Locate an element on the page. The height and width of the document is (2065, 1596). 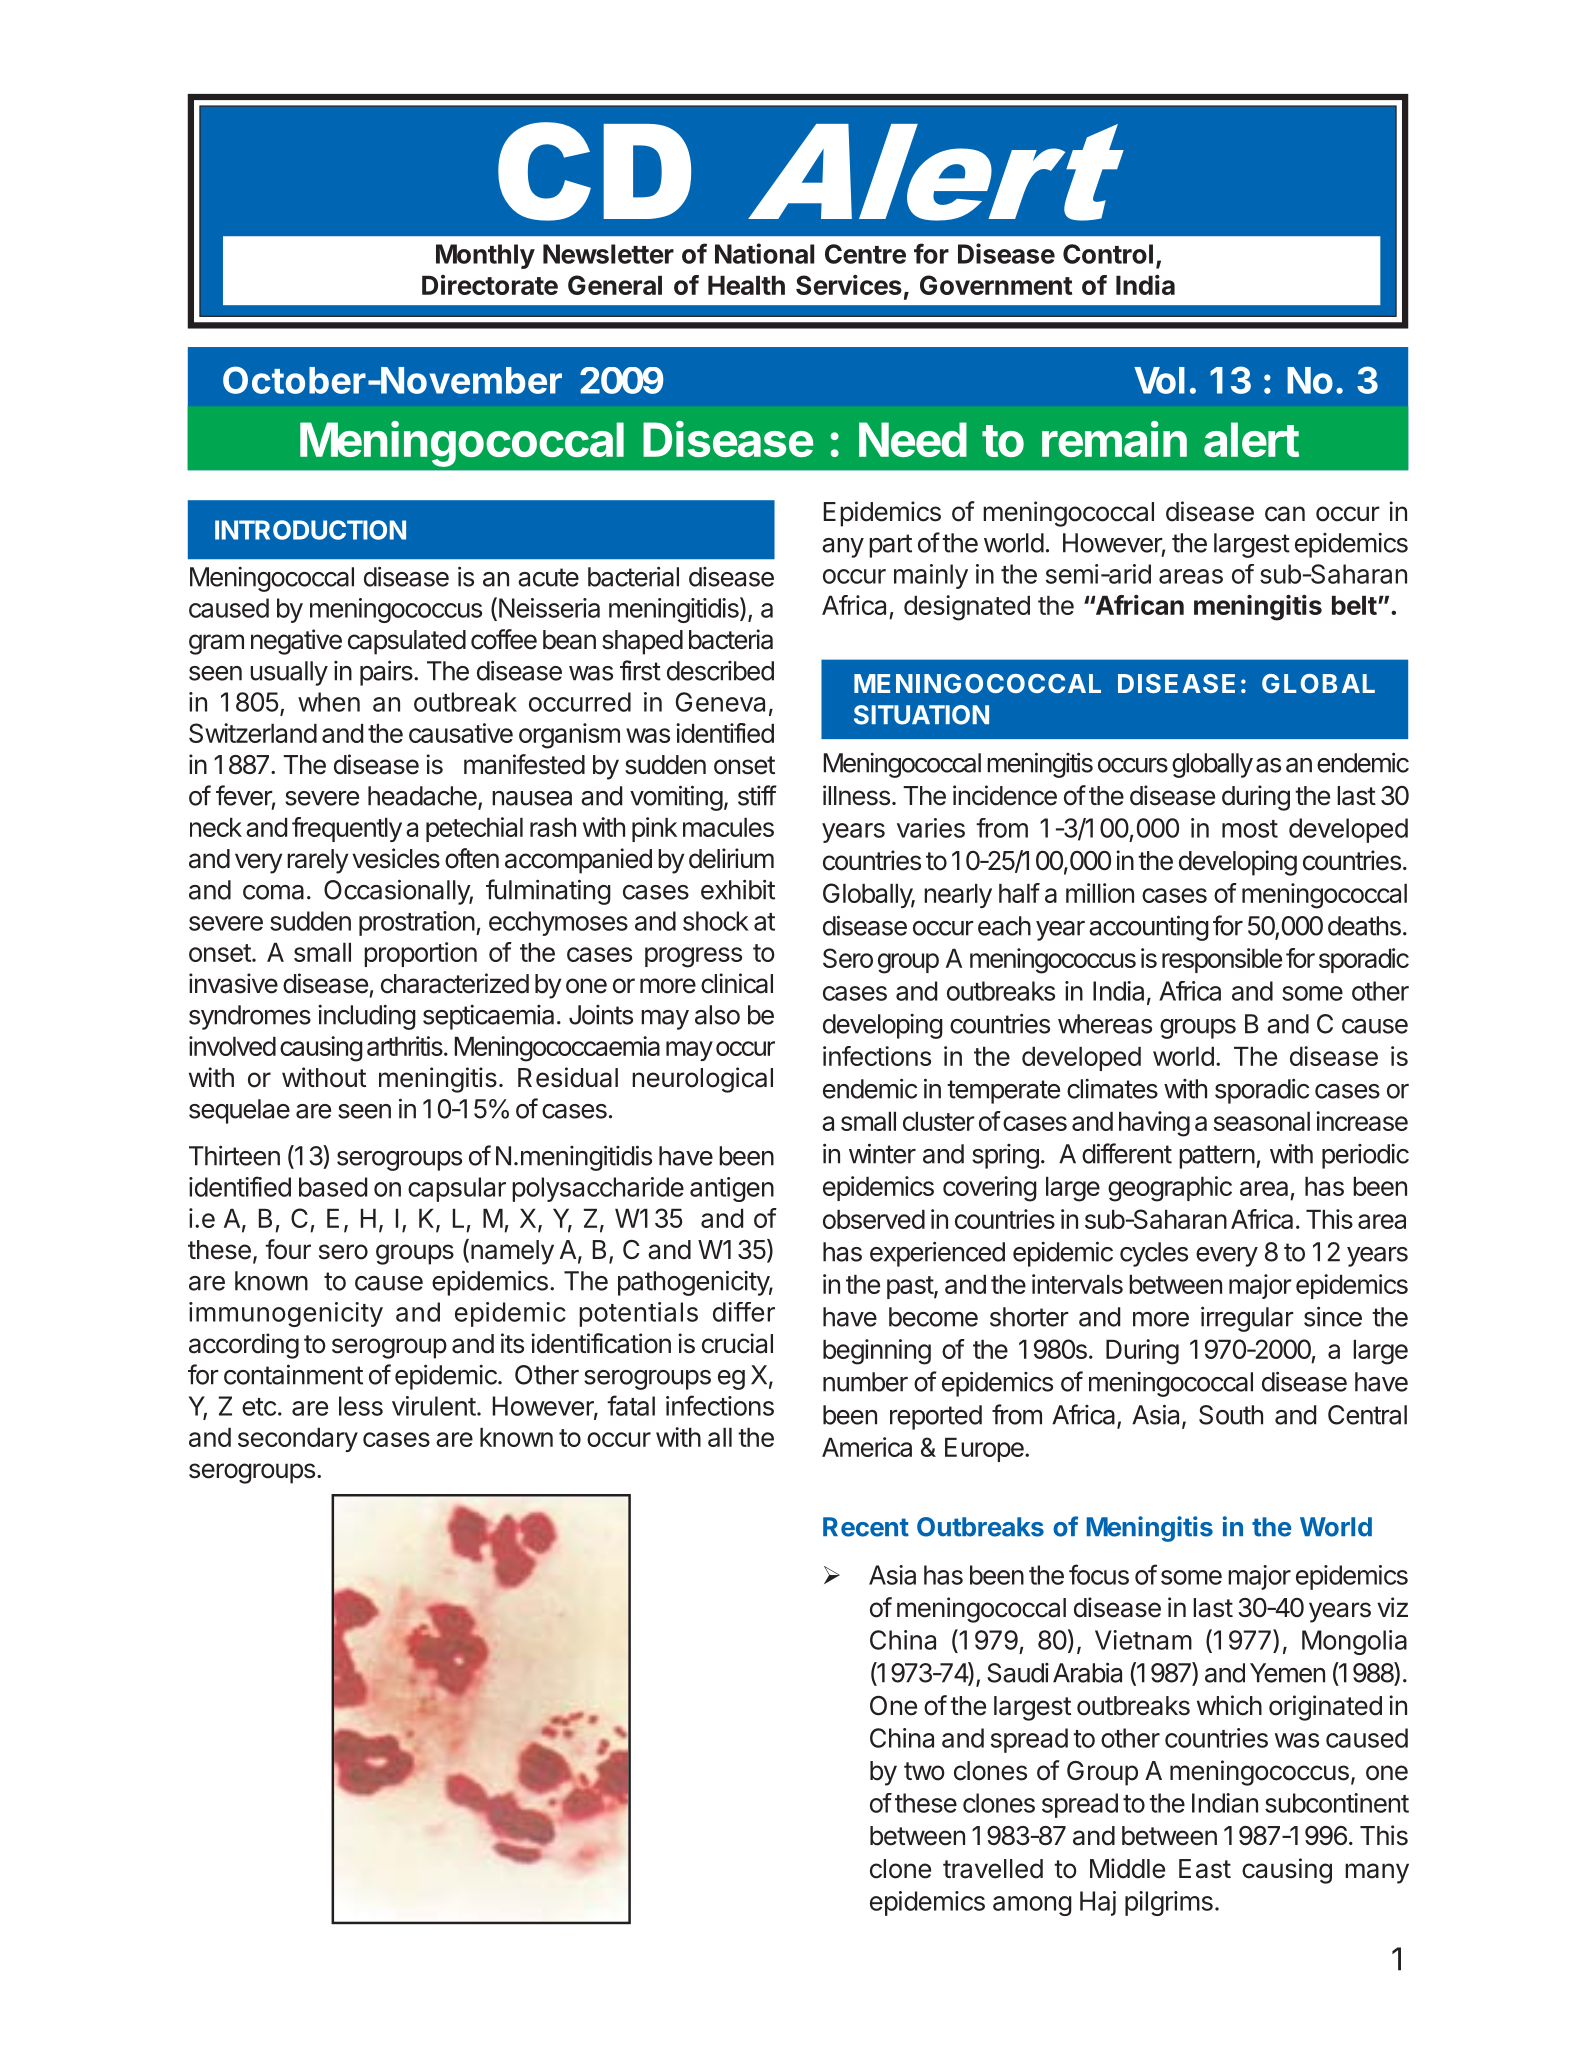
Control is located at coordinates (1108, 254).
